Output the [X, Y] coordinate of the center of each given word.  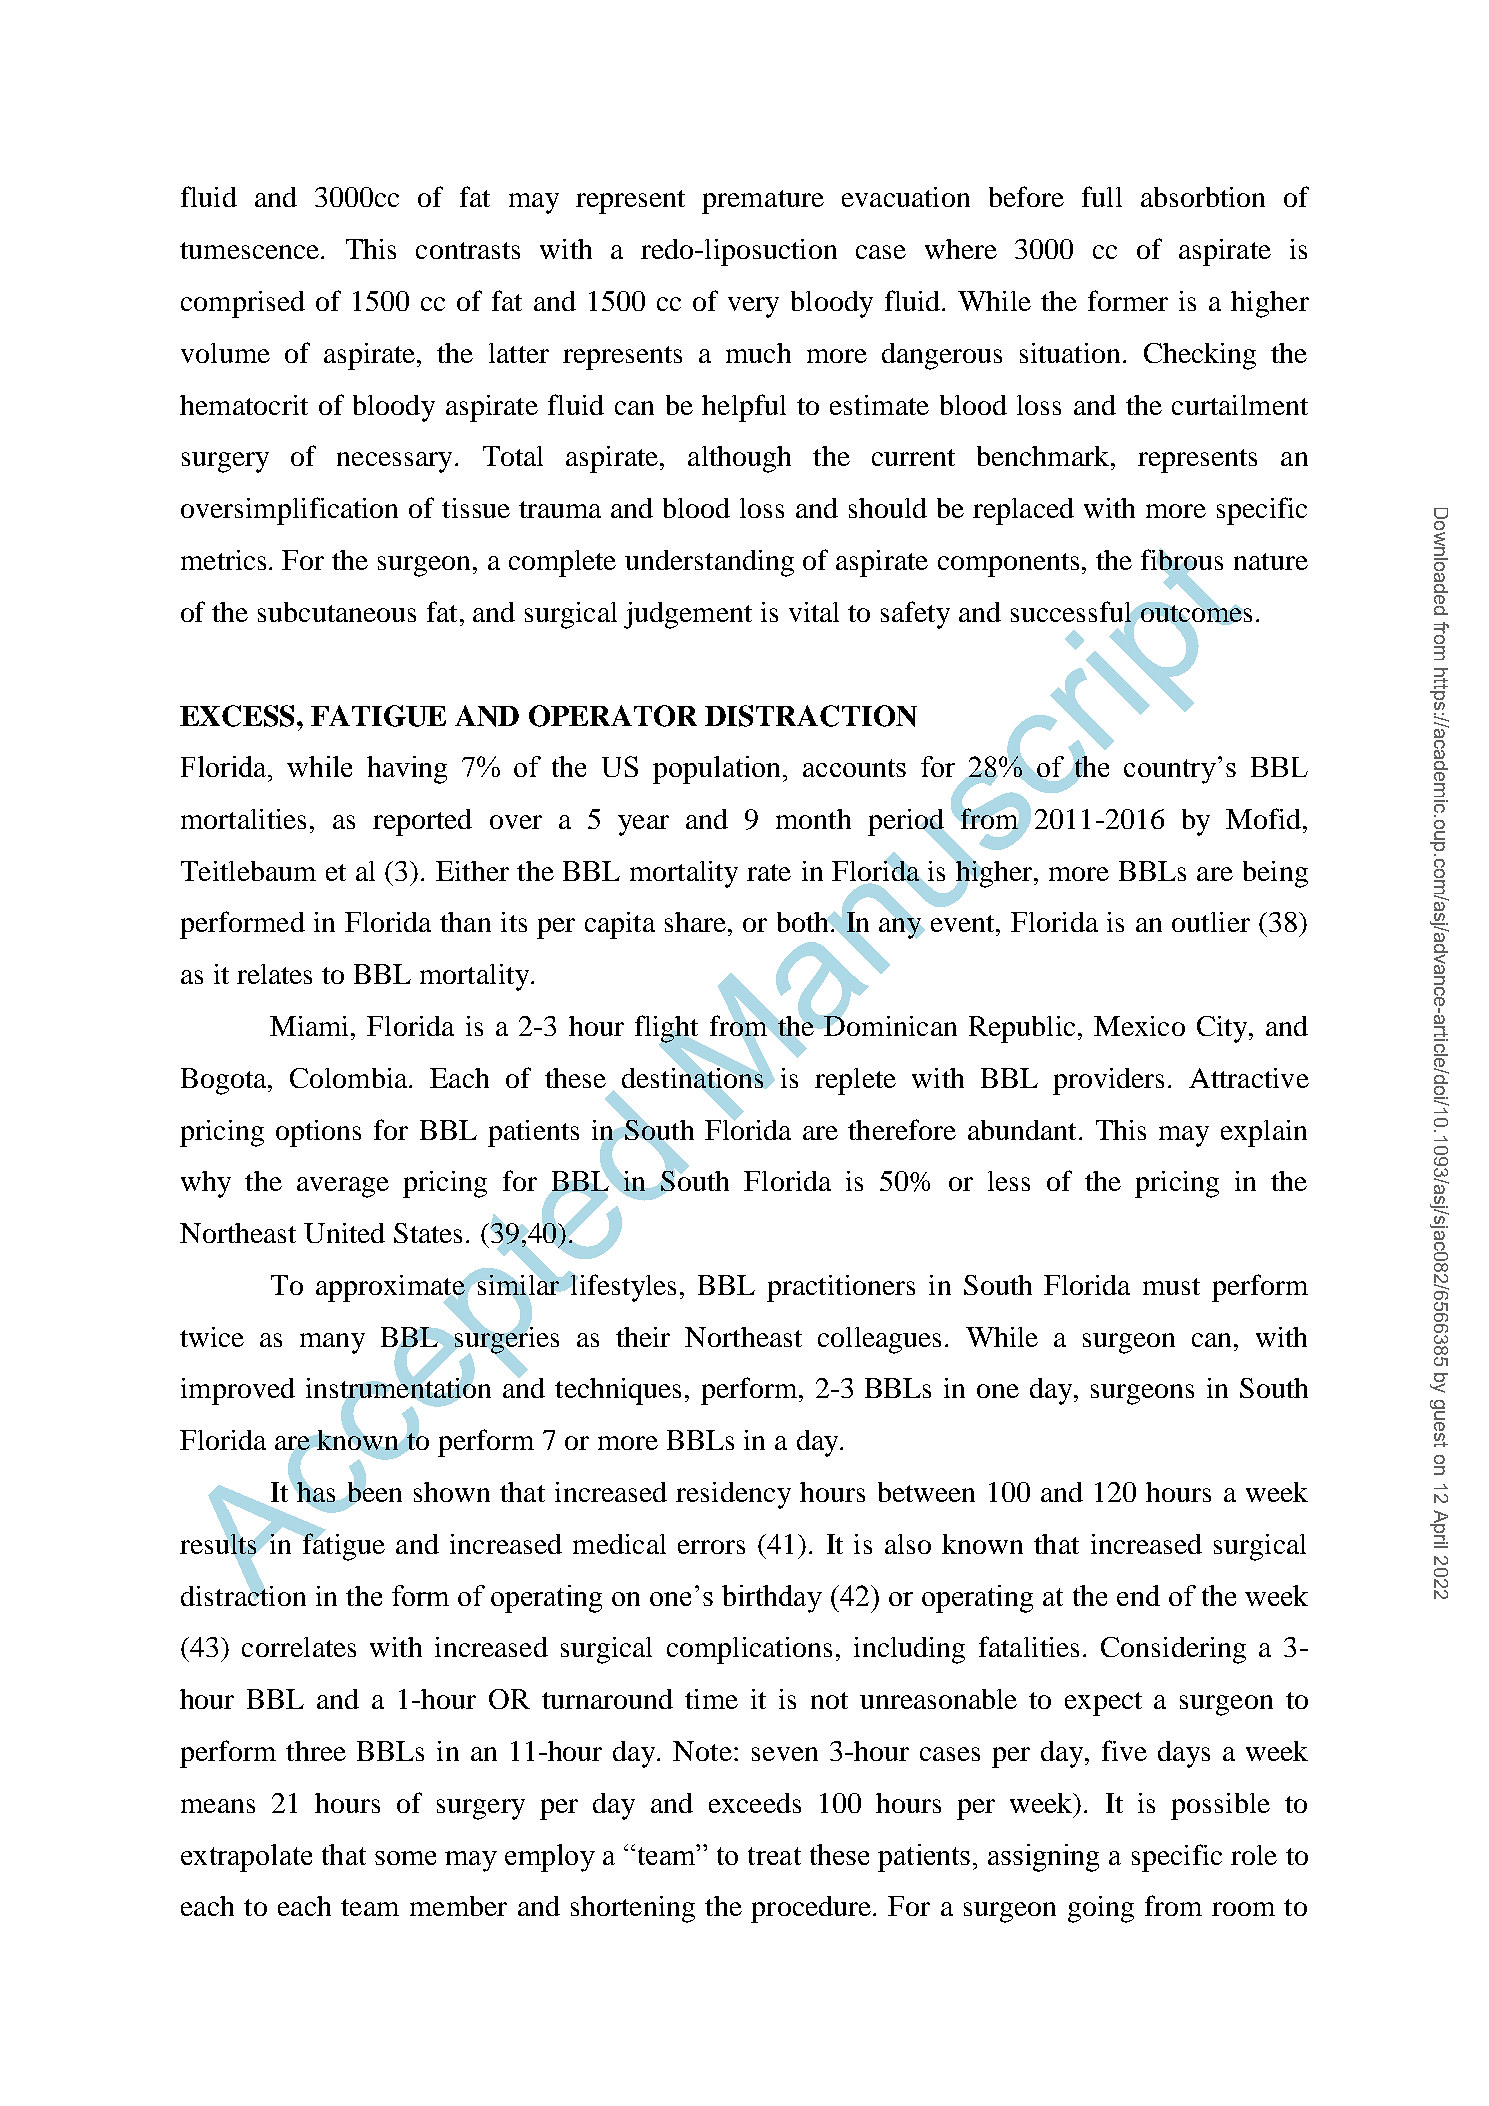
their [643, 1337]
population [718, 770]
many [332, 1343]
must [1171, 1286]
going [1101, 1909]
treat [774, 1856]
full [1102, 196]
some [405, 1858]
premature [763, 202]
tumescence [251, 250]
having [407, 770]
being [1275, 874]
